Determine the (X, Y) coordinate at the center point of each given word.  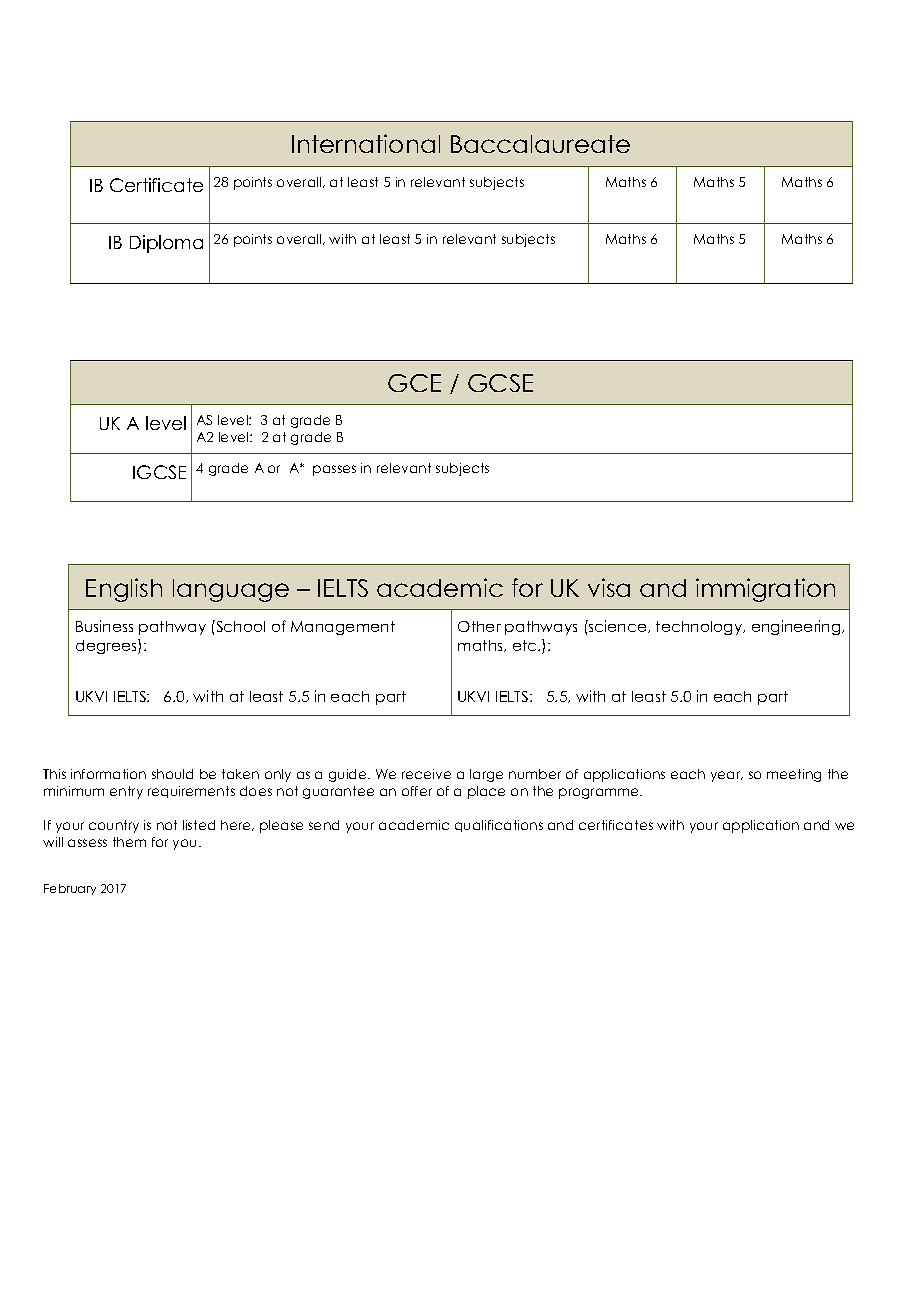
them (129, 842)
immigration (765, 590)
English (124, 590)
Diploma (166, 244)
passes (334, 470)
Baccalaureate (540, 144)
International (366, 143)
